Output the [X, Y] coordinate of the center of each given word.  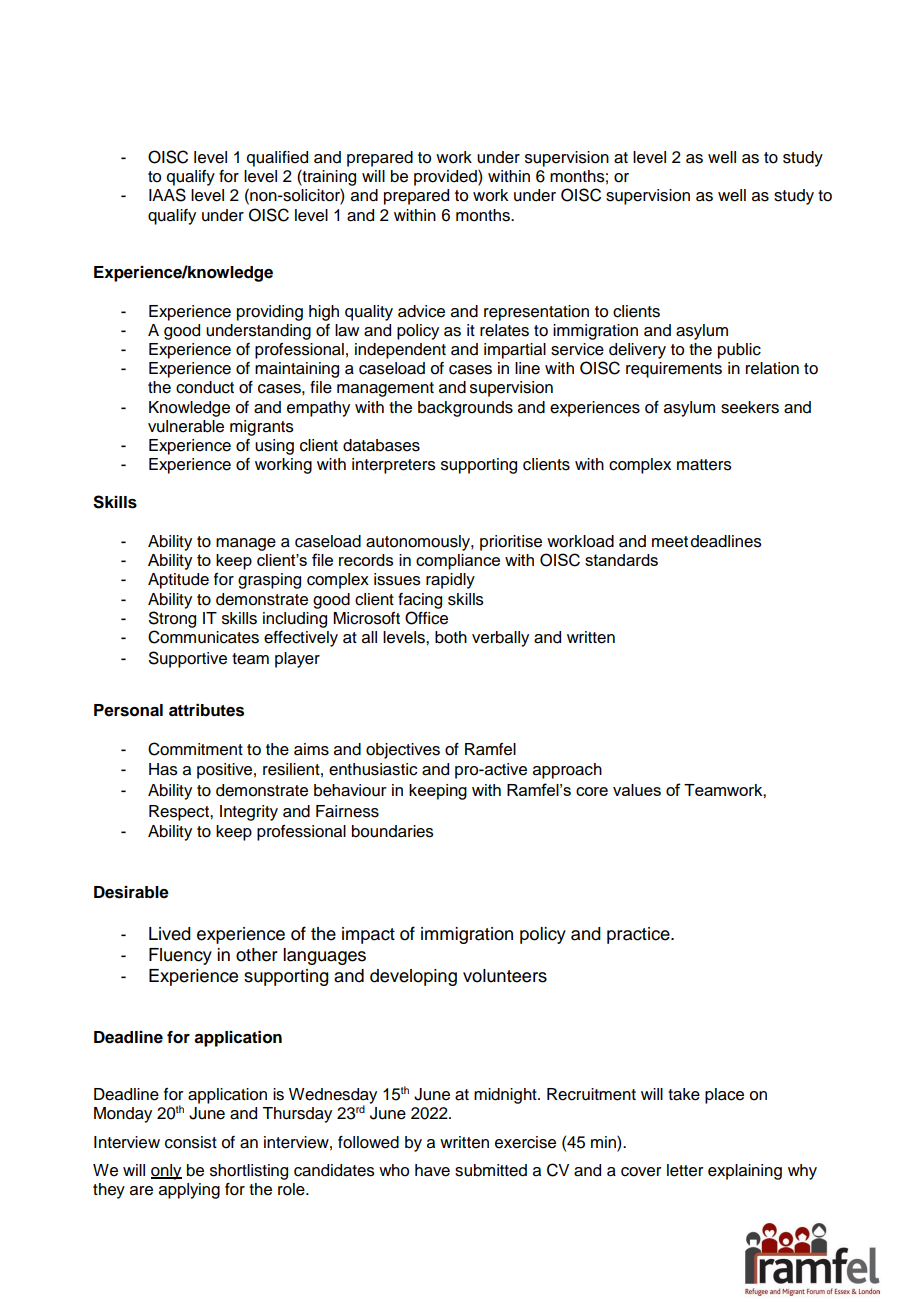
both [451, 637]
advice [421, 311]
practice [639, 935]
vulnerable [186, 426]
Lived [170, 934]
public [739, 351]
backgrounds [465, 409]
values [637, 790]
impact [368, 935]
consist [191, 1142]
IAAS [167, 195]
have [432, 1170]
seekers [750, 407]
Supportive [188, 659]
